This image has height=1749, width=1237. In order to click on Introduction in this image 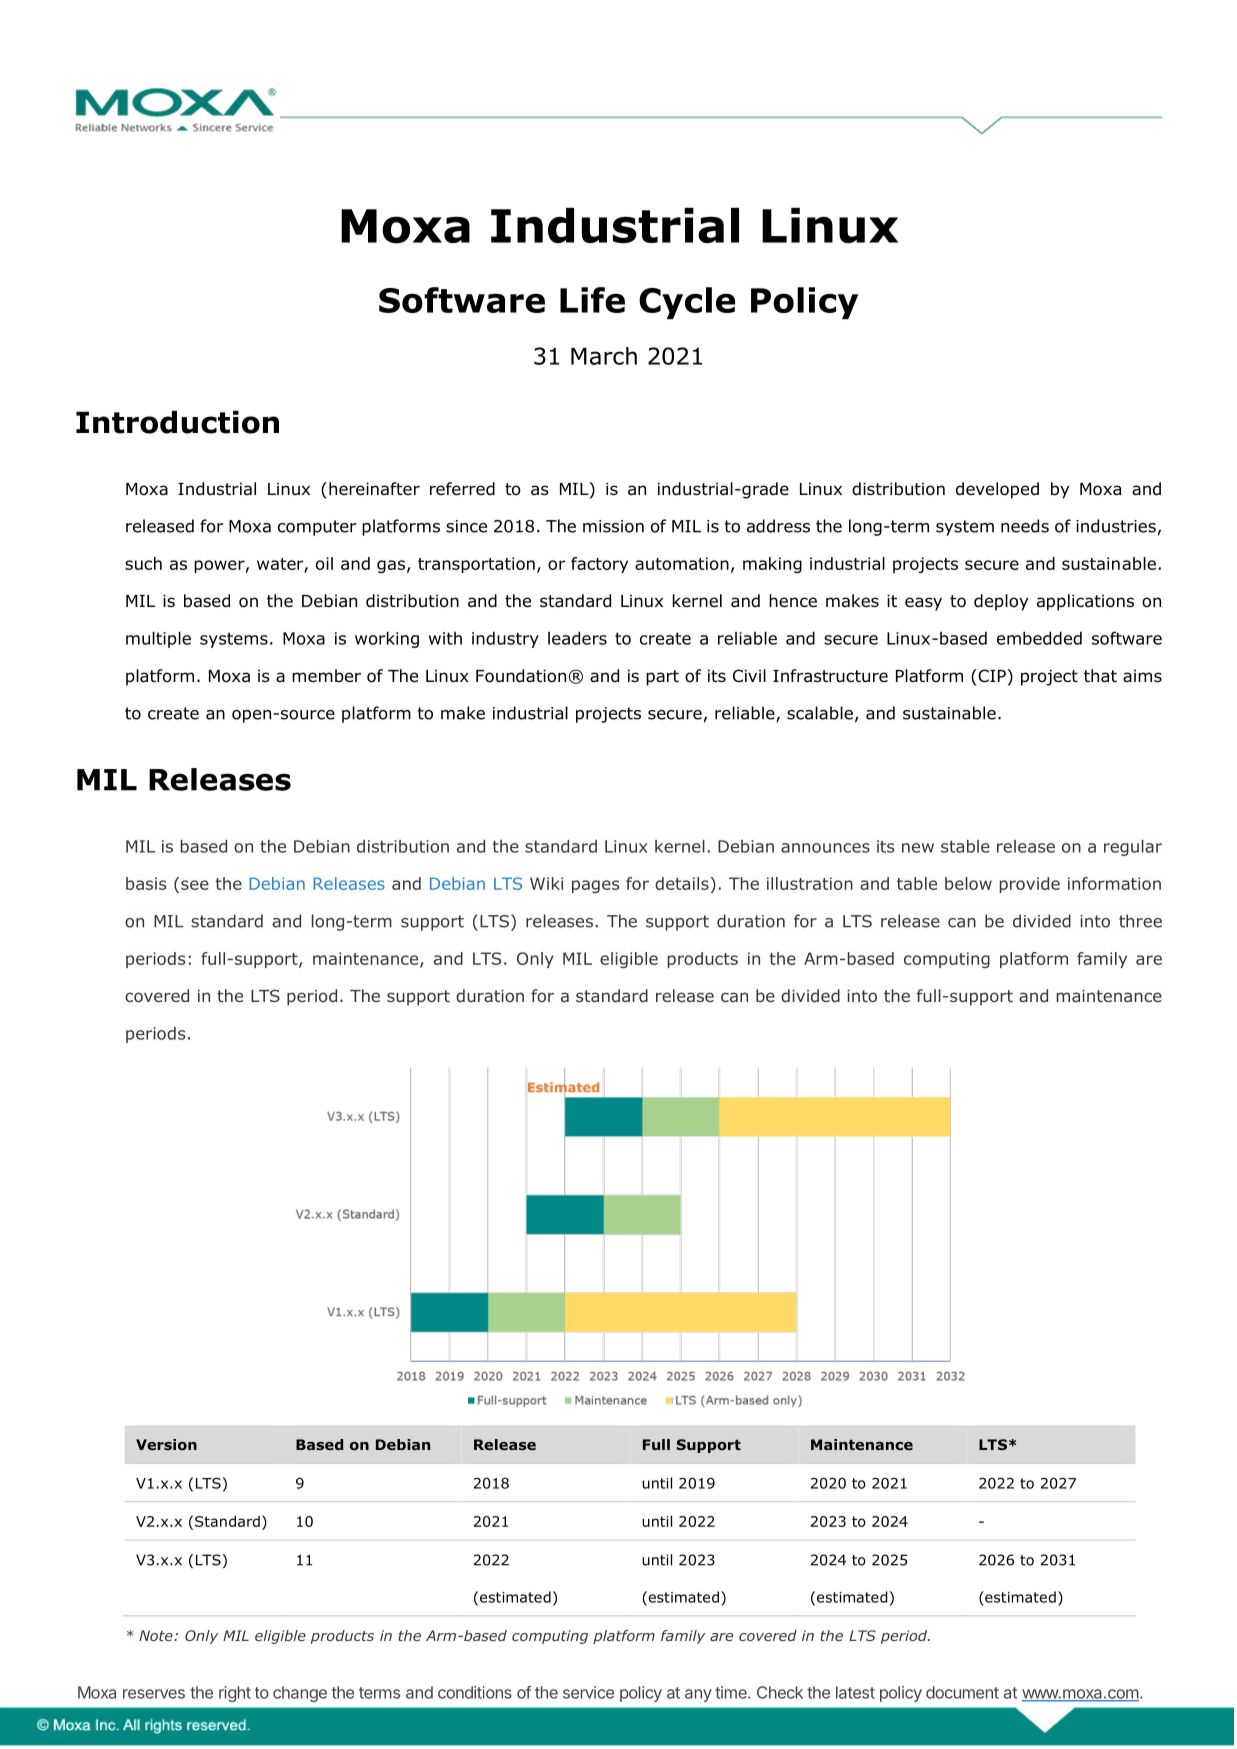, I will do `click(177, 422)`.
